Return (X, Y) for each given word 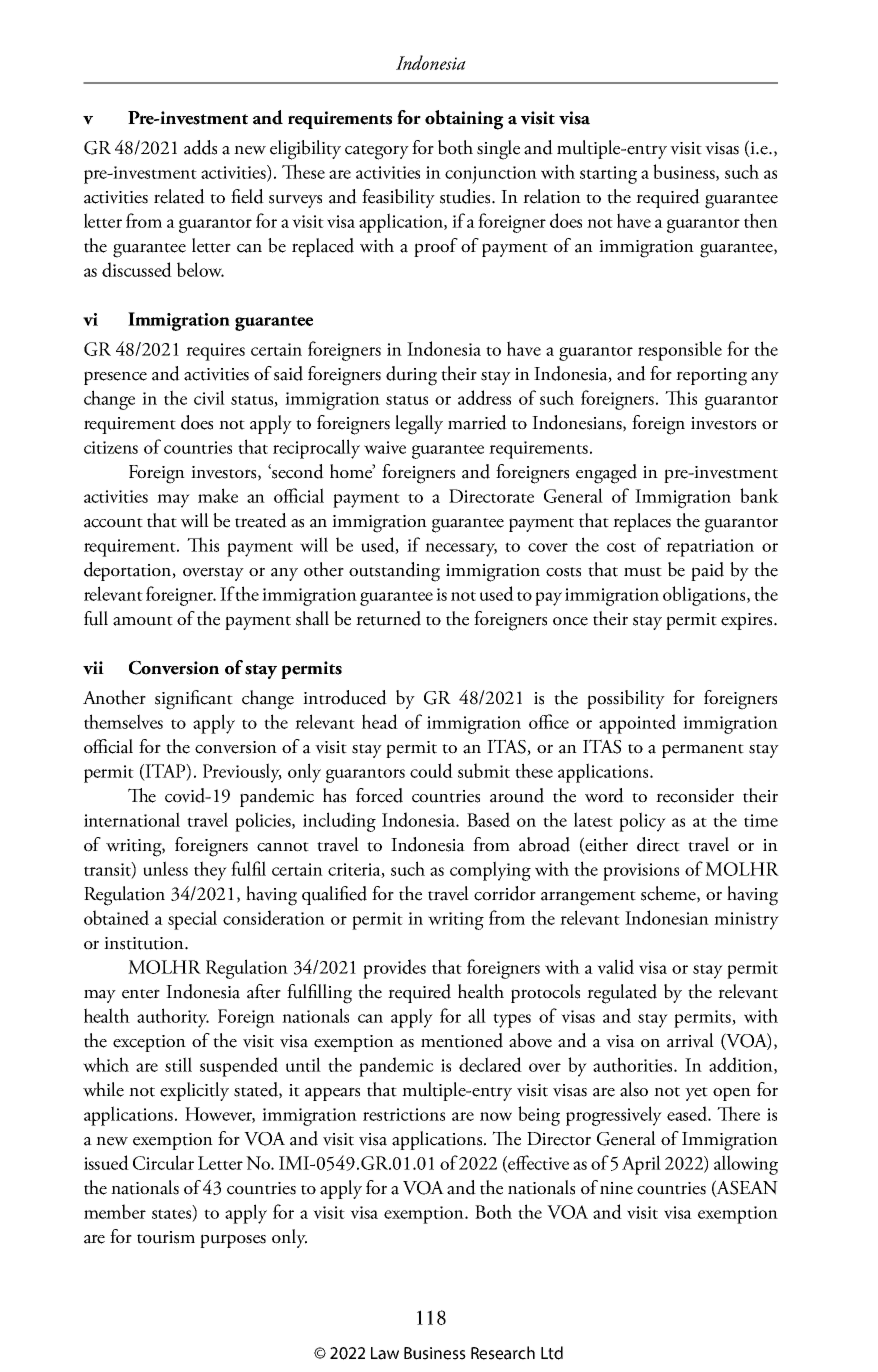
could (431, 770)
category (377, 152)
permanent (703, 751)
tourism (166, 1237)
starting (608, 175)
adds (200, 147)
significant (194, 700)
